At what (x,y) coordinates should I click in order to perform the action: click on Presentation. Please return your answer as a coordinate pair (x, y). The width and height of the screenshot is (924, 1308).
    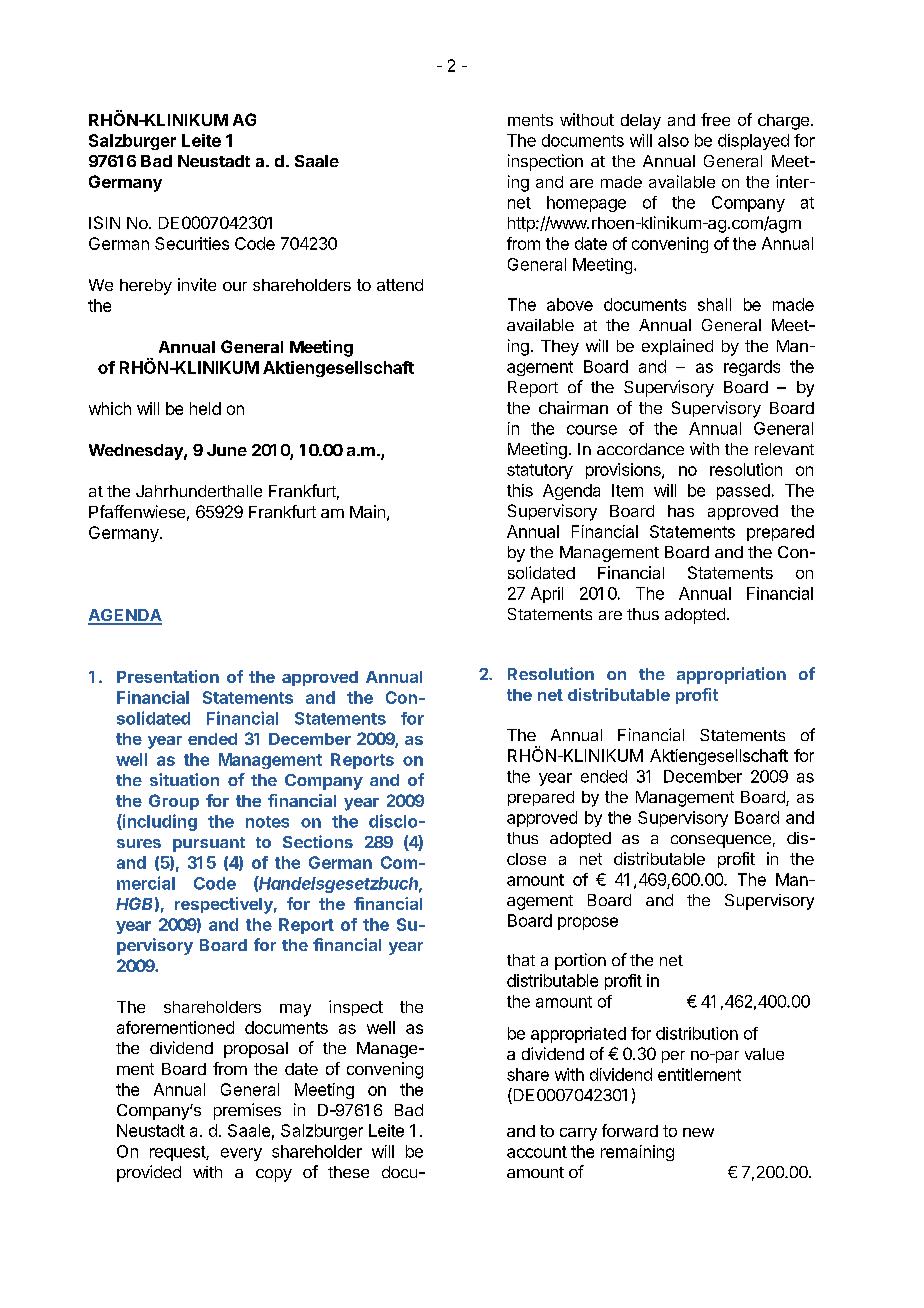
    Looking at the image, I should click on (168, 676).
